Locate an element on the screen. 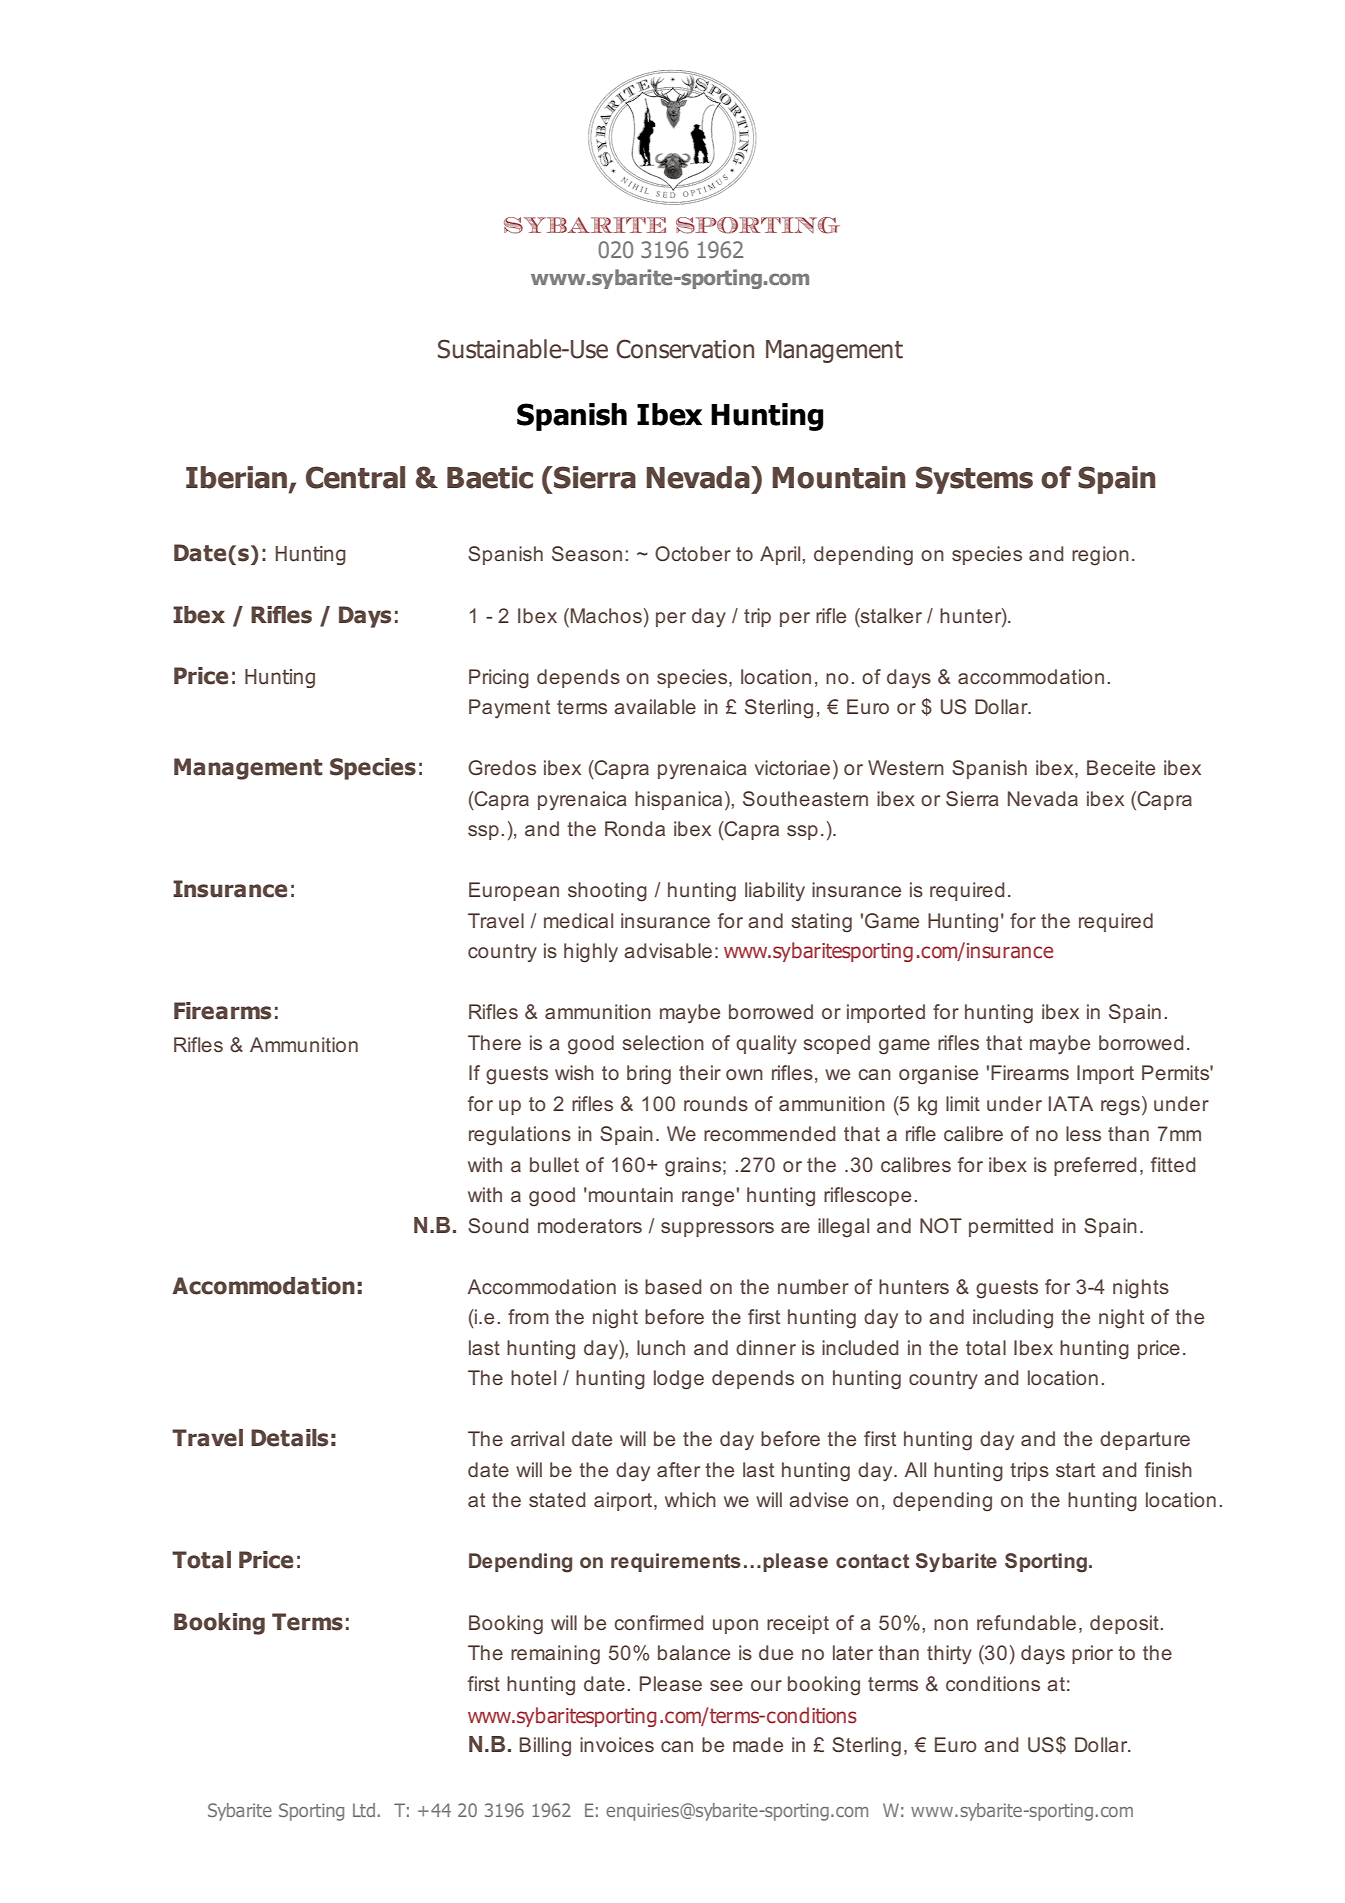 The width and height of the screenshot is (1345, 1903). Ltd is located at coordinates (364, 1810).
